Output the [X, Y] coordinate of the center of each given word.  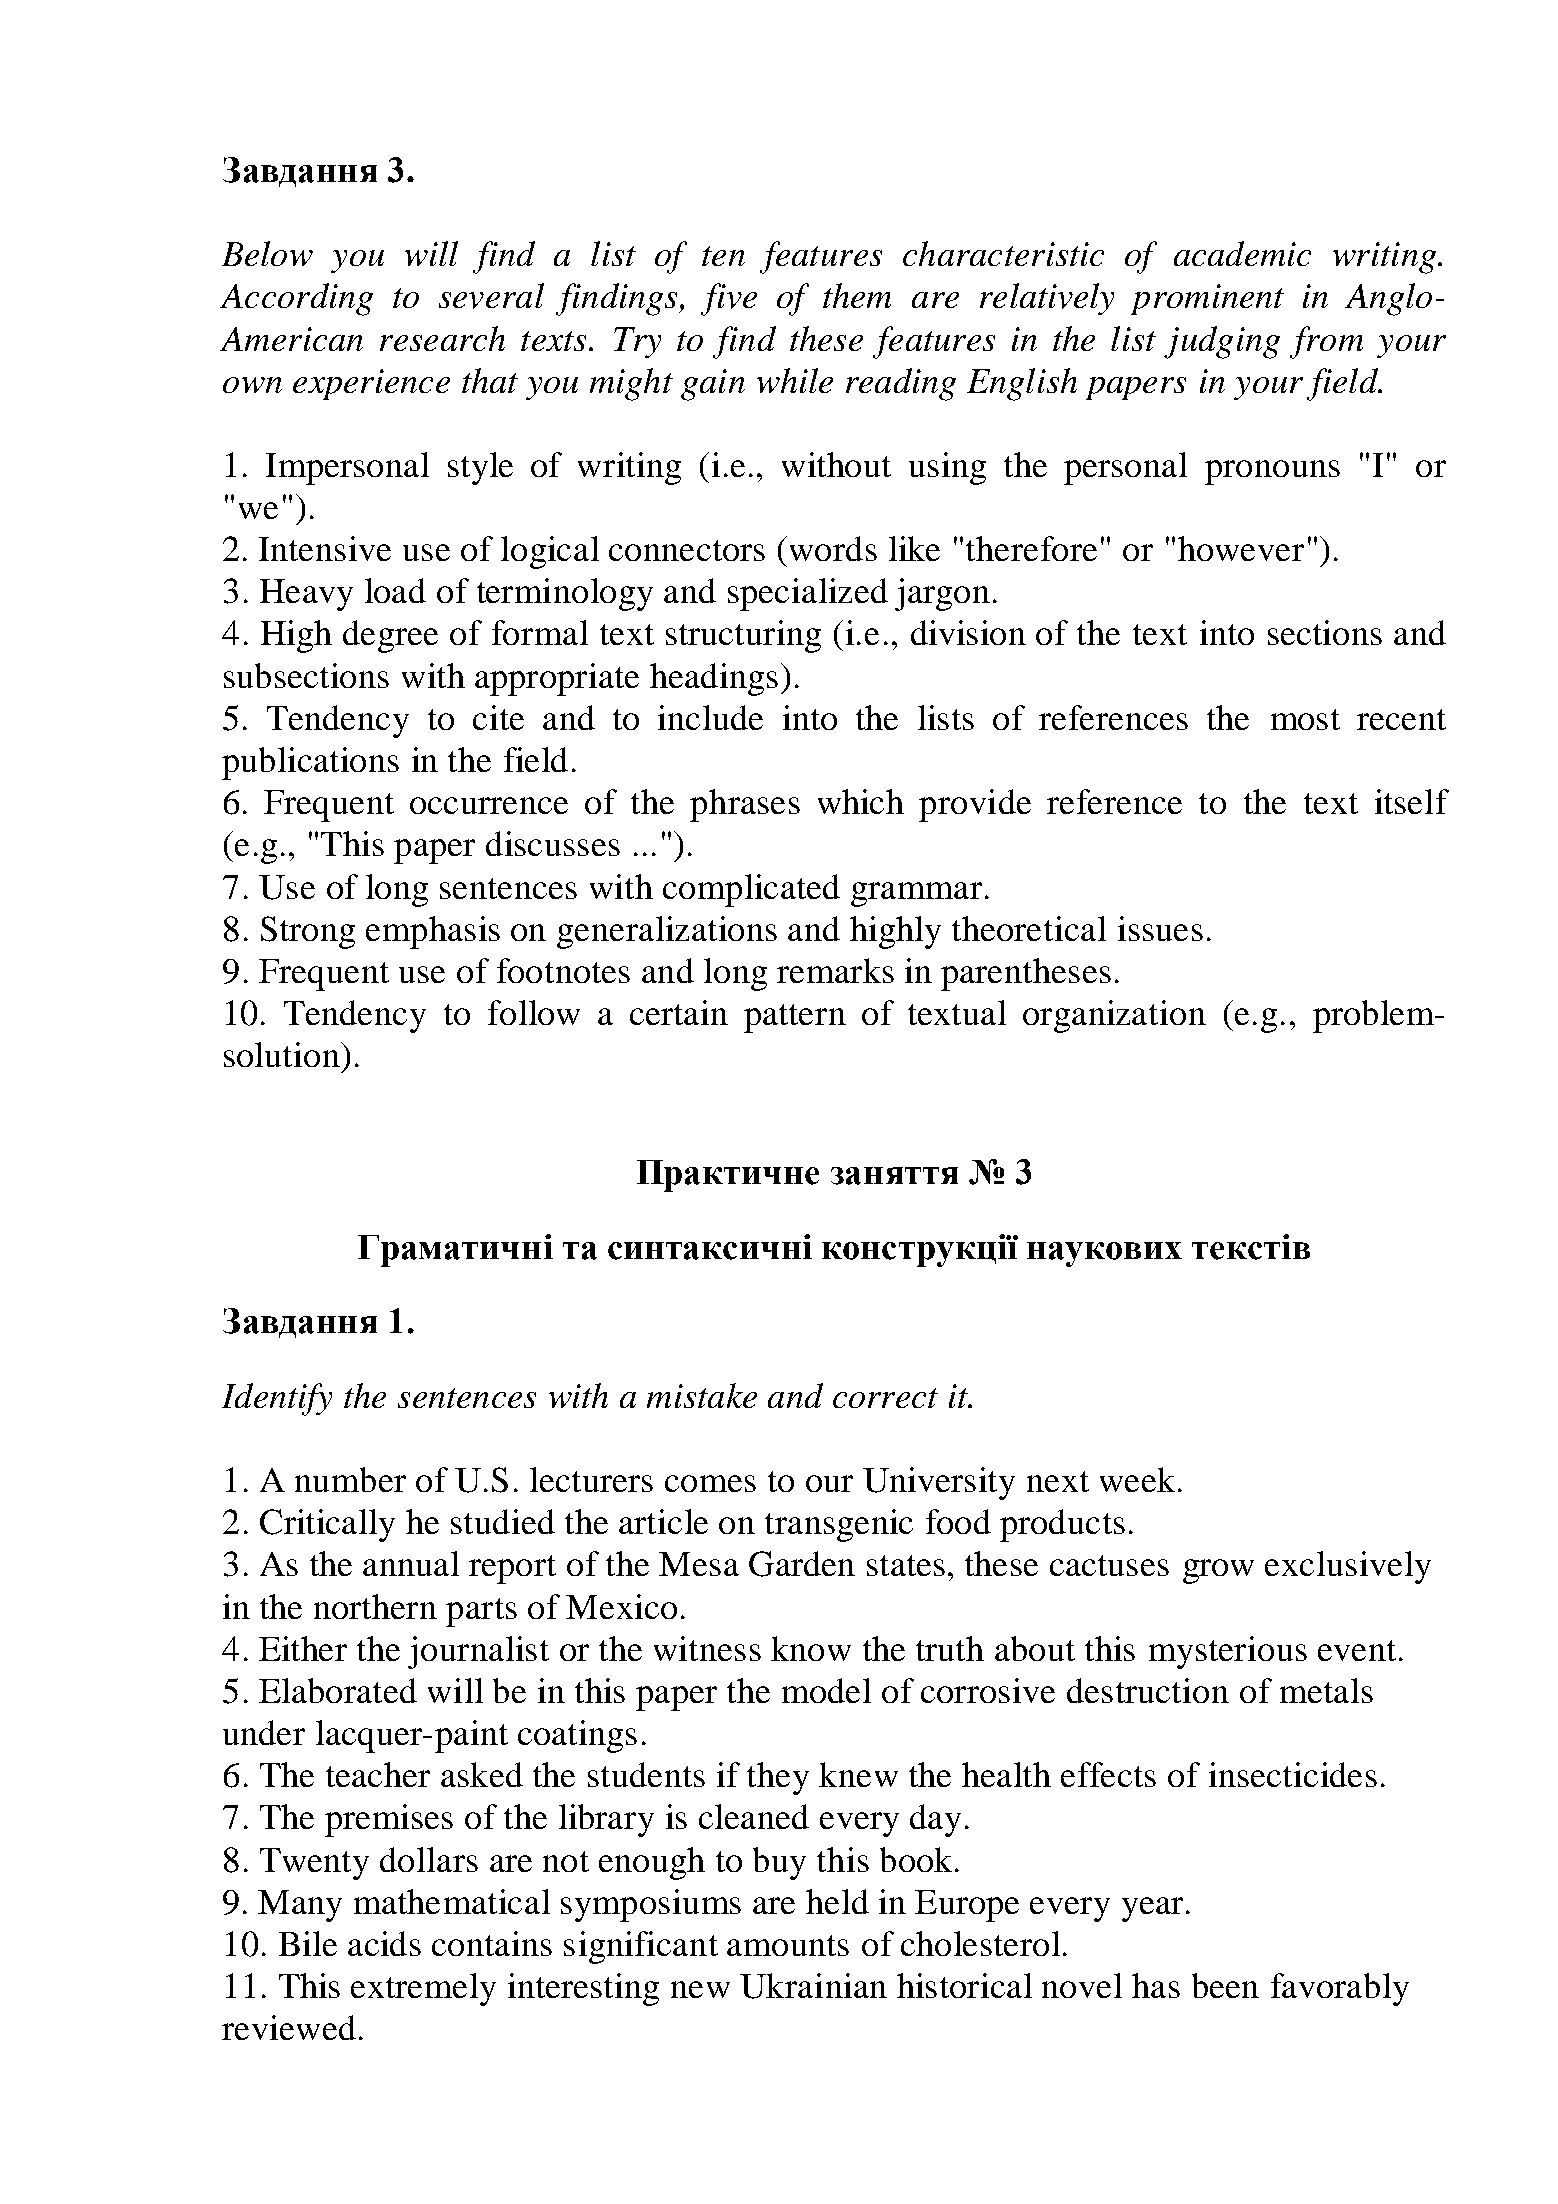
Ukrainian [813, 1986]
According [296, 299]
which [861, 801]
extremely [423, 1989]
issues [1160, 928]
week [1137, 1479]
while [795, 380]
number [350, 1479]
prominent [1207, 299]
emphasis [433, 932]
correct [885, 1398]
